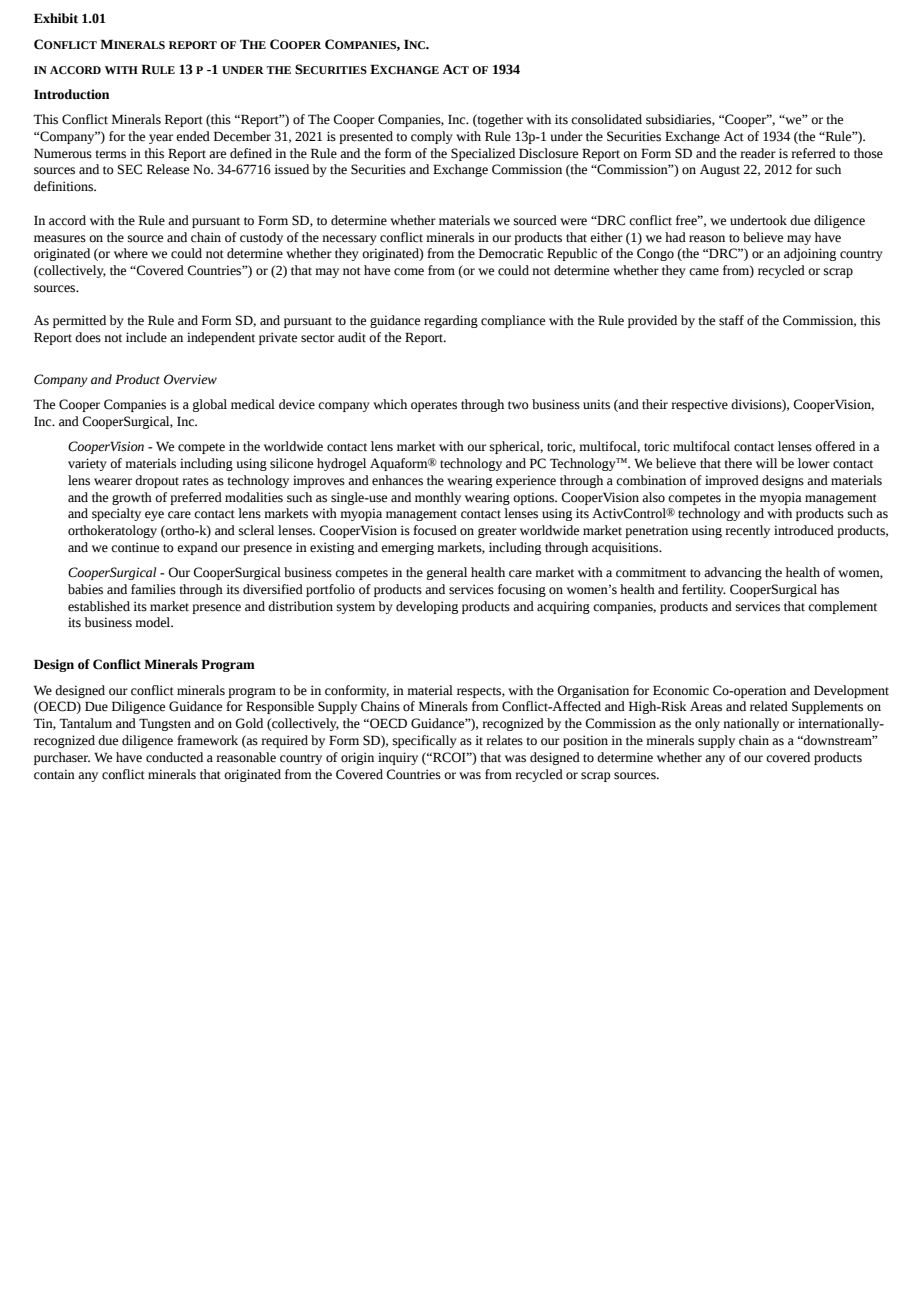  I want to click on consolidated, so click(606, 119).
